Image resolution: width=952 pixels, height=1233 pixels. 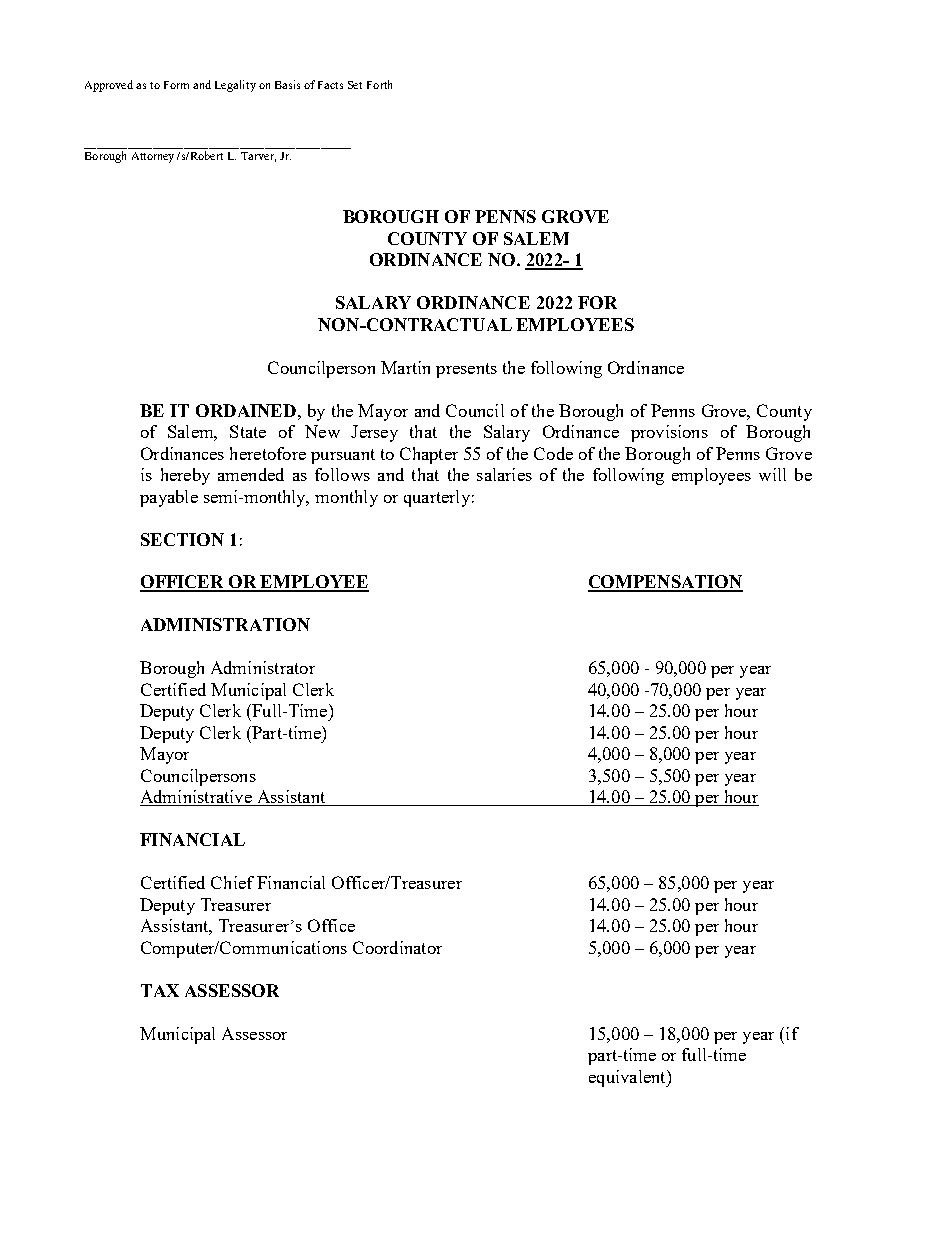 What do you see at coordinates (160, 990) in the document?
I see `TAX` at bounding box center [160, 990].
